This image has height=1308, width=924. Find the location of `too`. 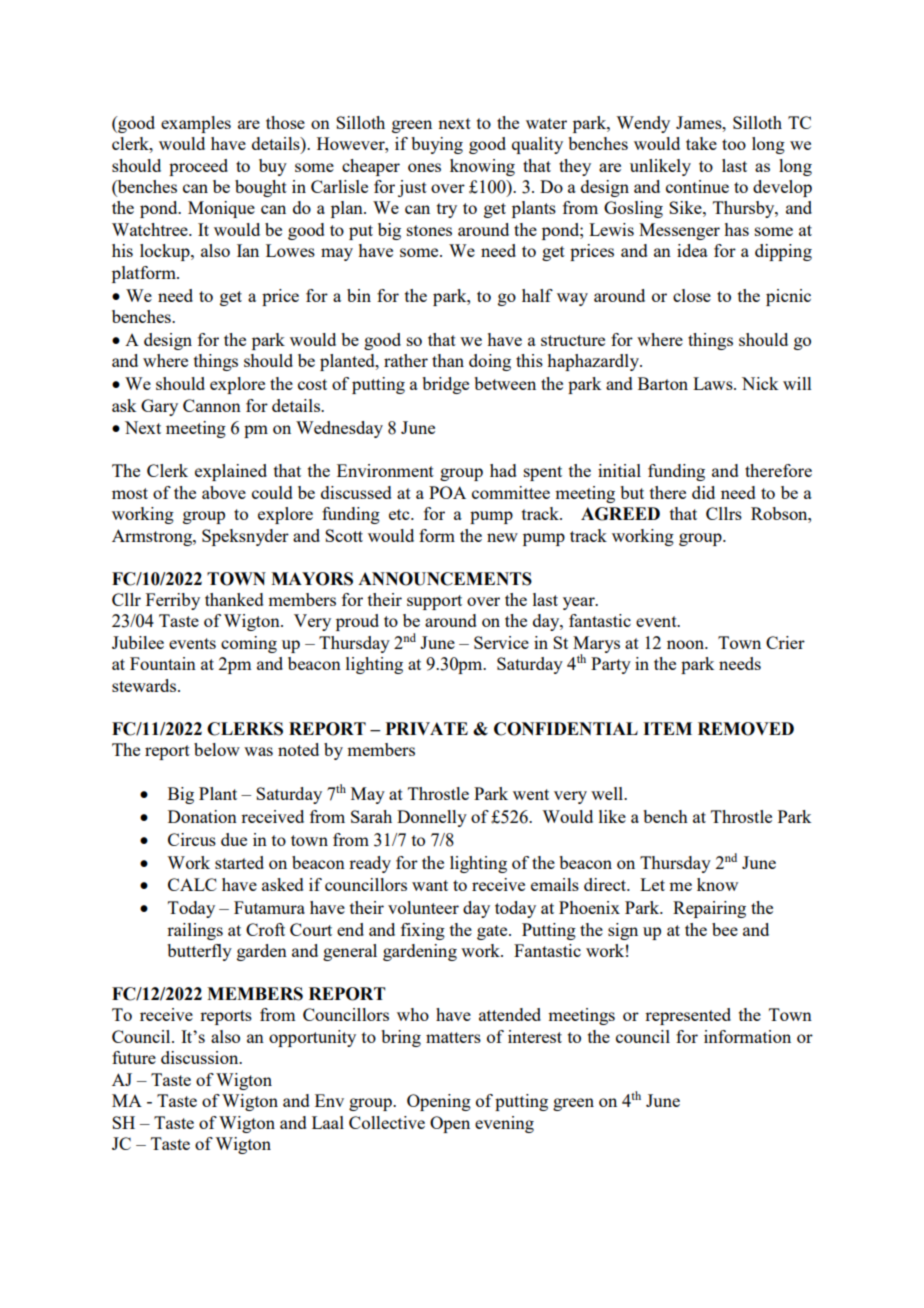

too is located at coordinates (734, 144).
